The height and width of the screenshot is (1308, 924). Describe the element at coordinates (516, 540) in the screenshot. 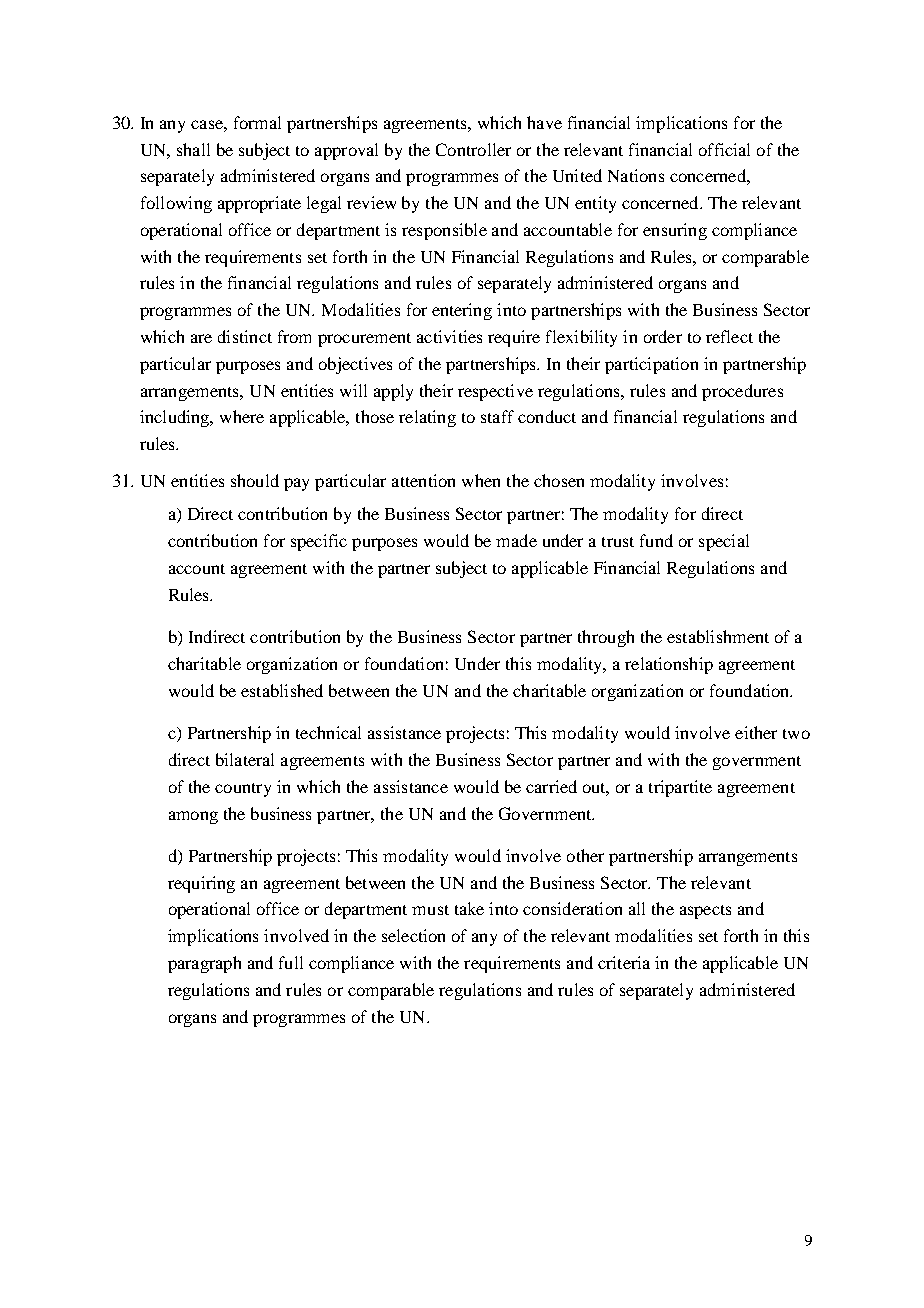

I see `made` at that location.
